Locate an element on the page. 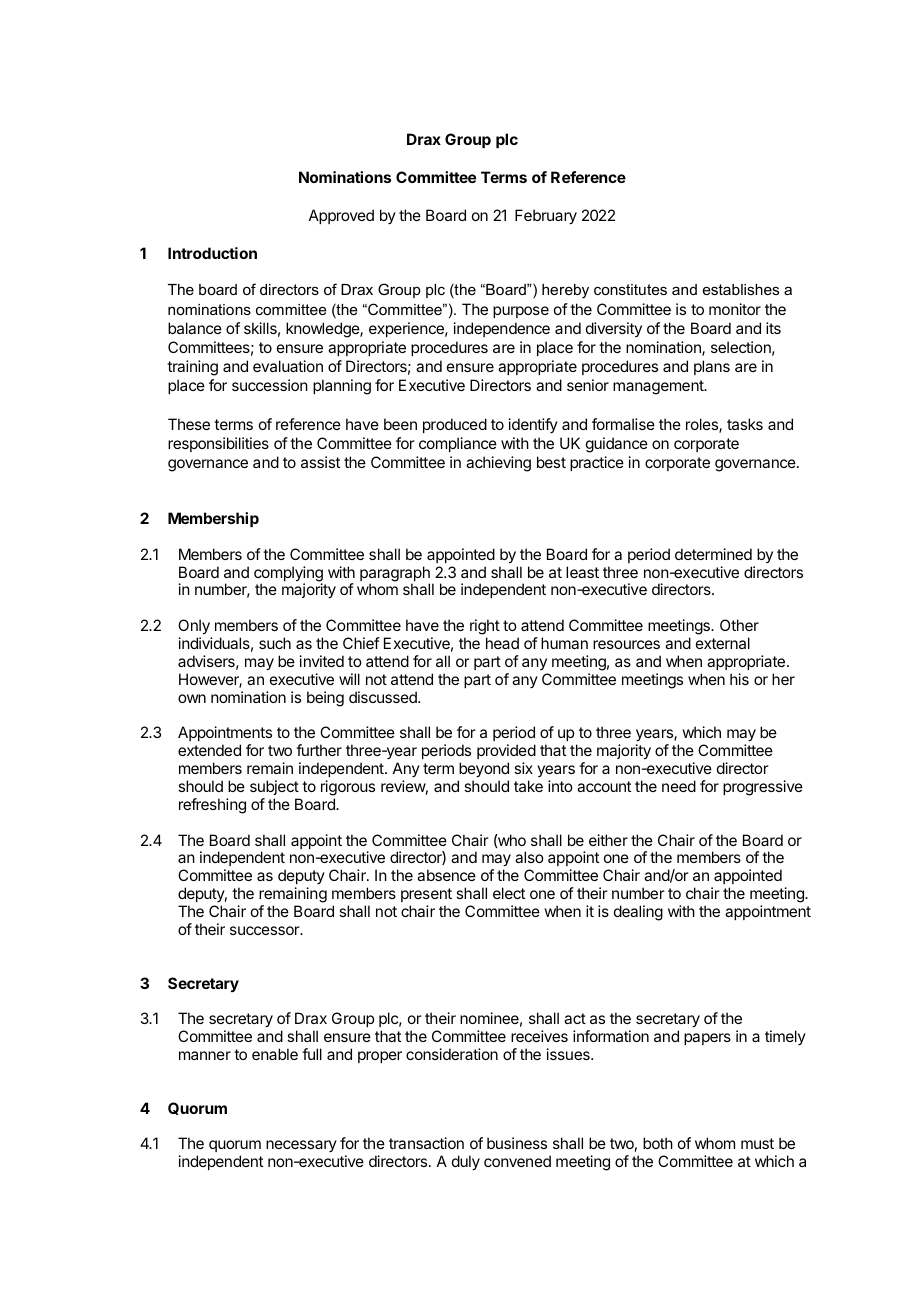  absence is located at coordinates (446, 875).
